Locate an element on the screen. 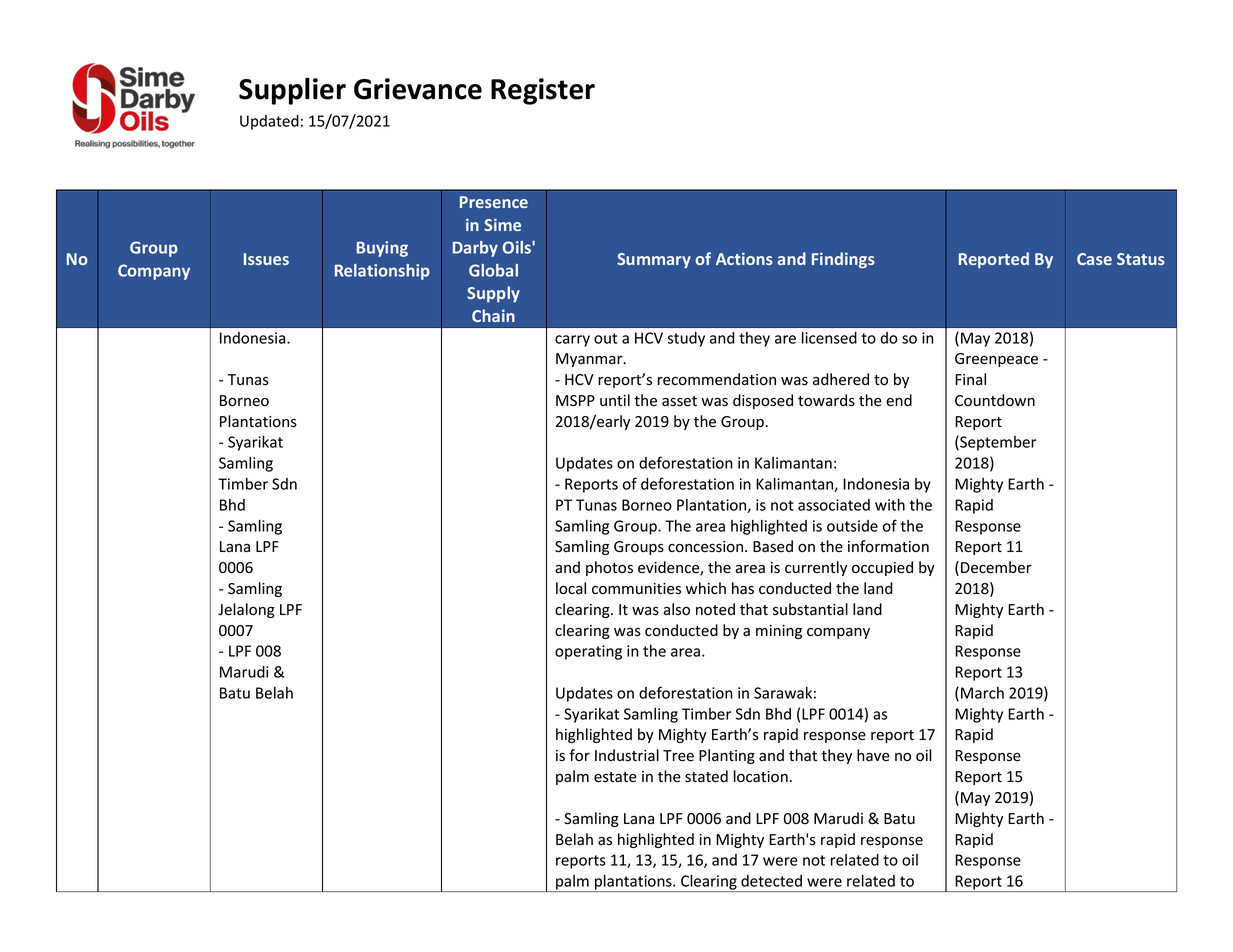  Grievance is located at coordinates (418, 89).
